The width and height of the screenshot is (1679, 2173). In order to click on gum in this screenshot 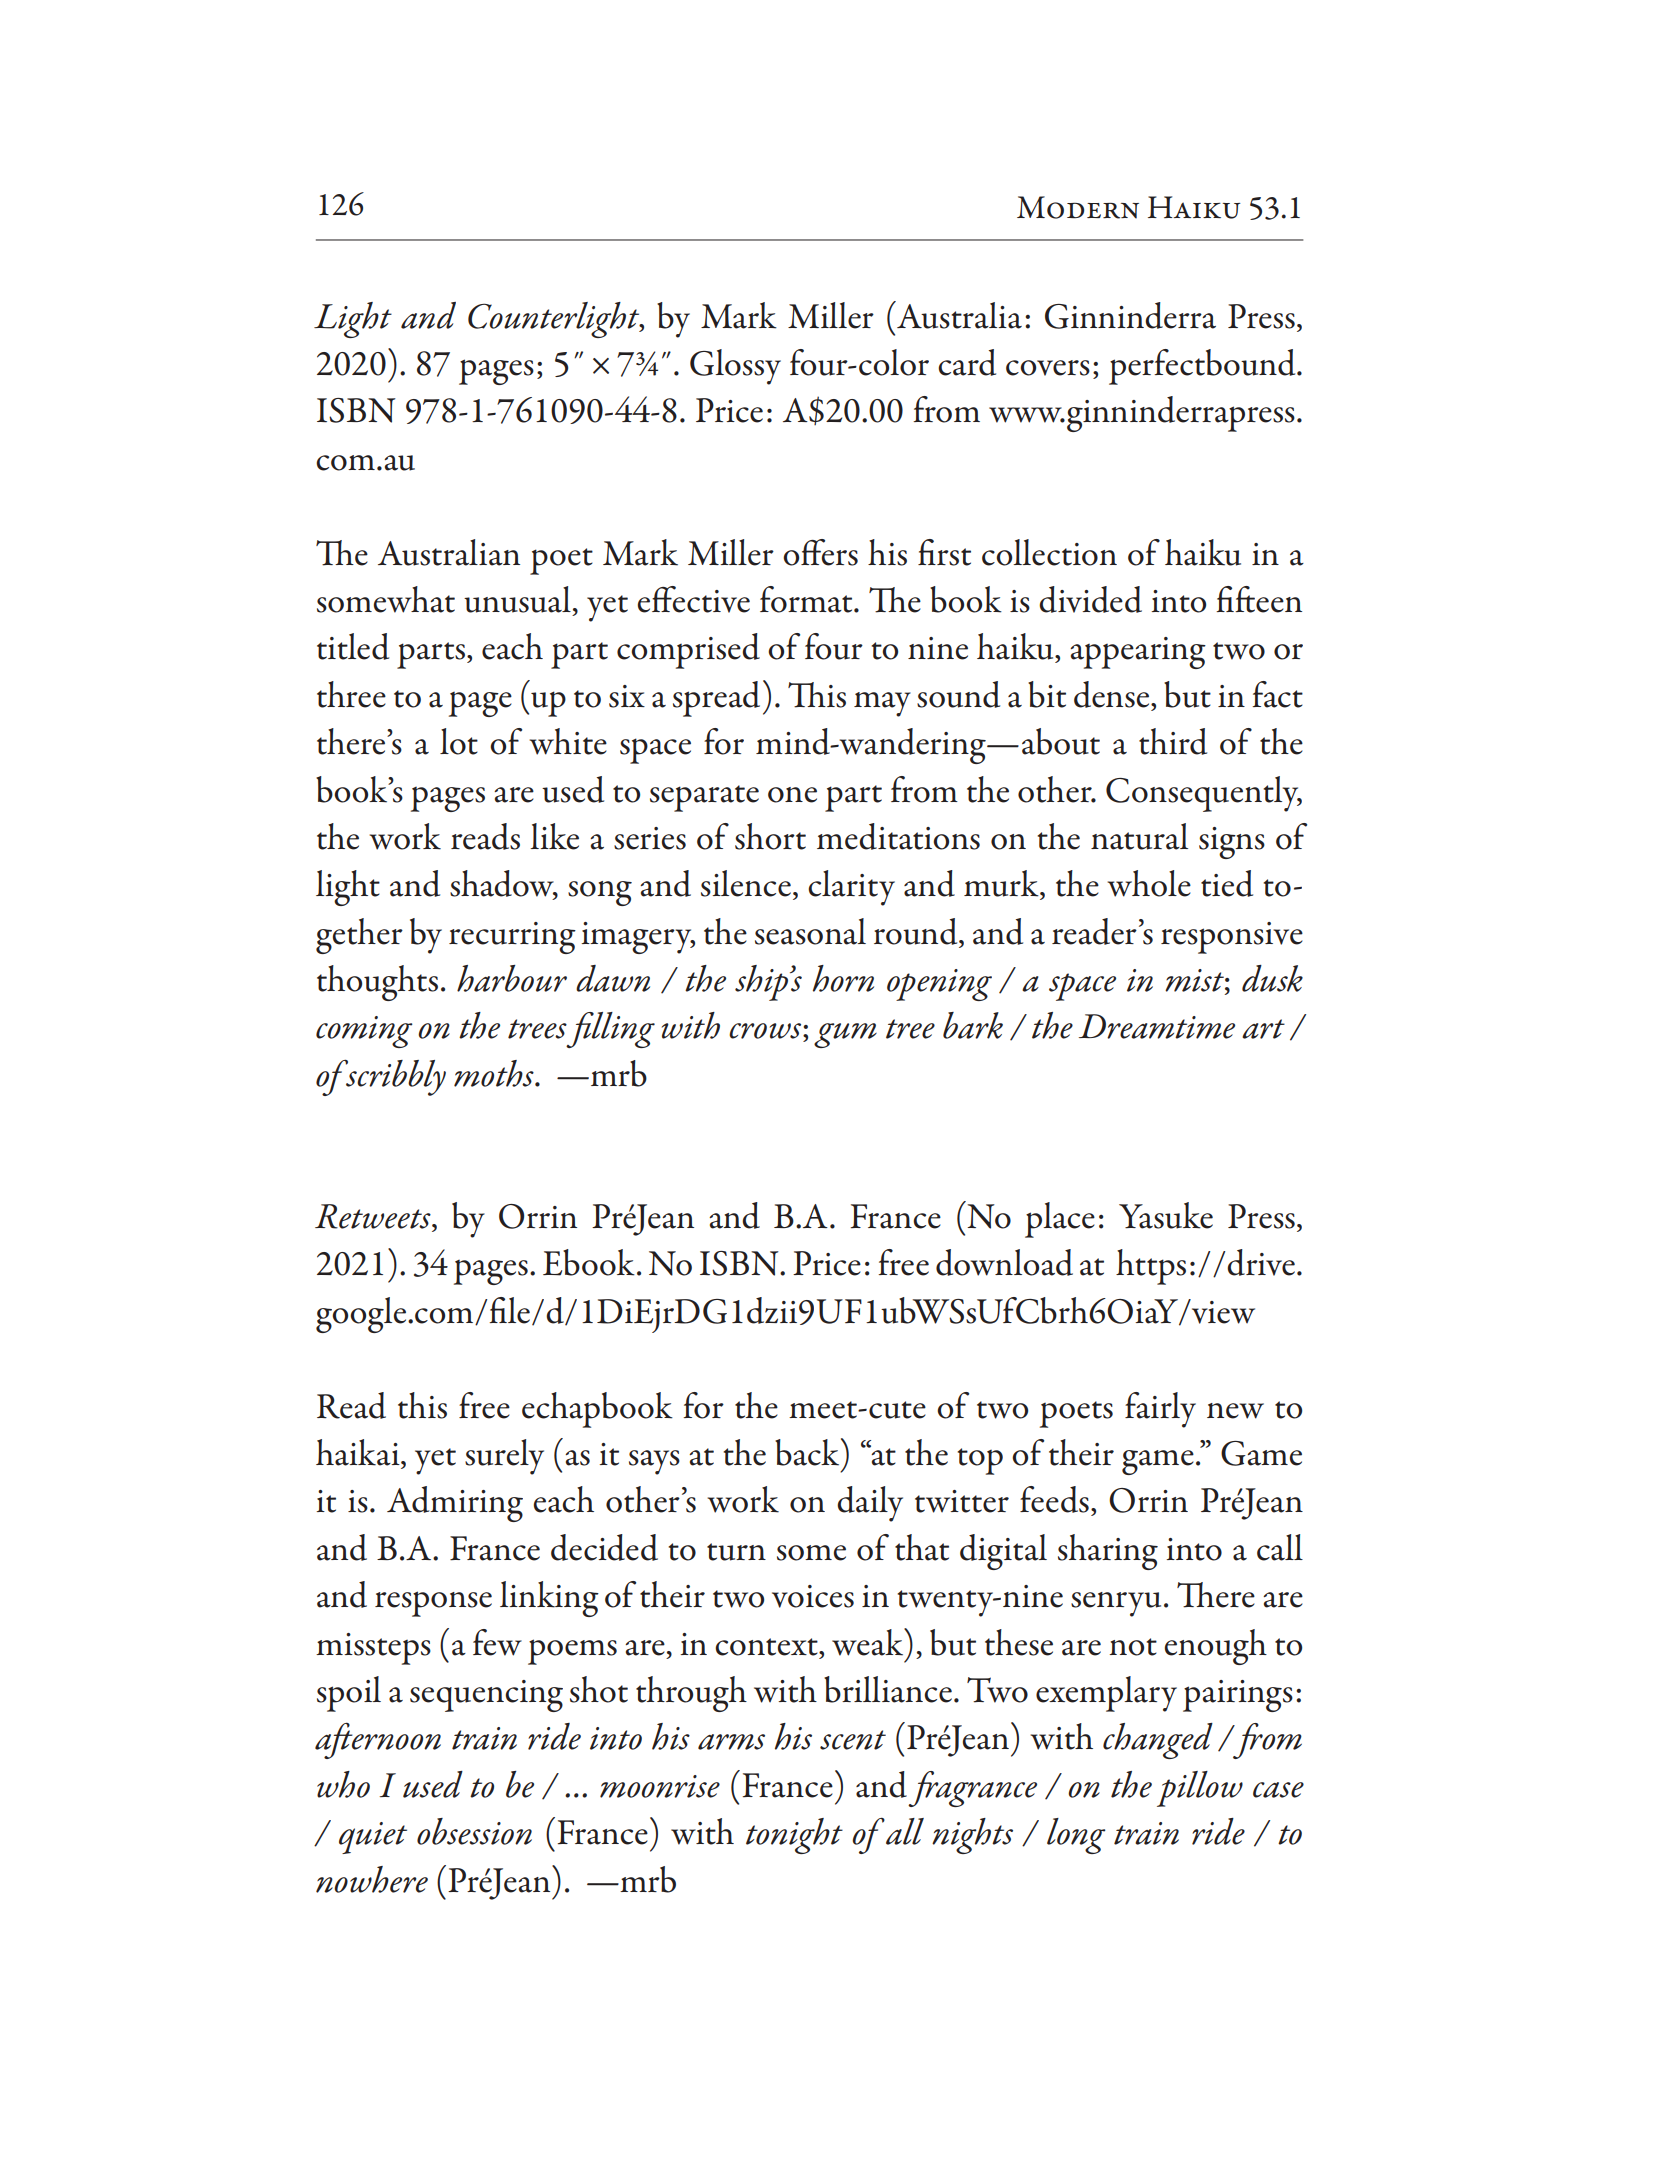, I will do `click(845, 1035)`.
